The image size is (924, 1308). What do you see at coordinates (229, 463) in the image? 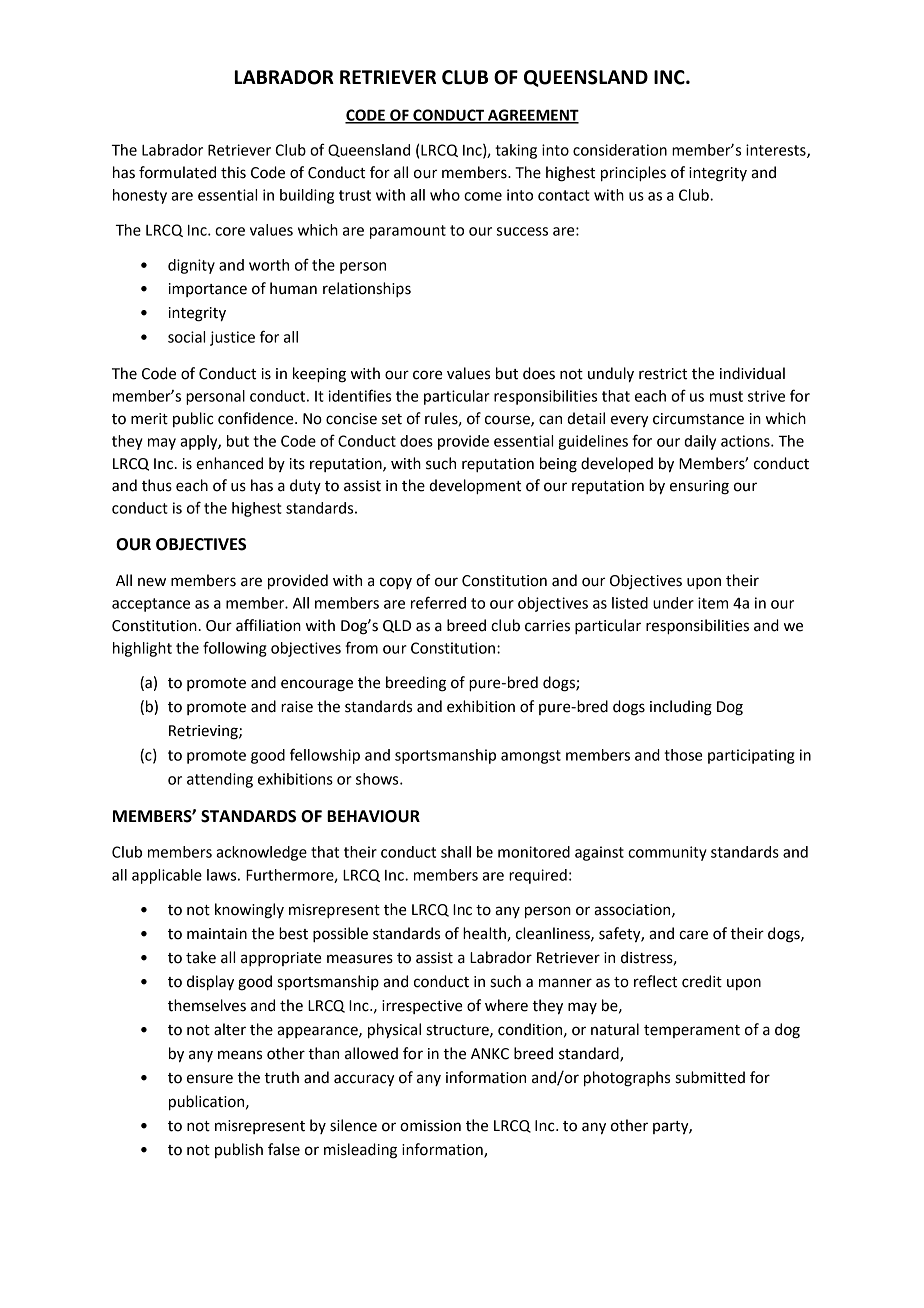
I see `enhanced` at bounding box center [229, 463].
